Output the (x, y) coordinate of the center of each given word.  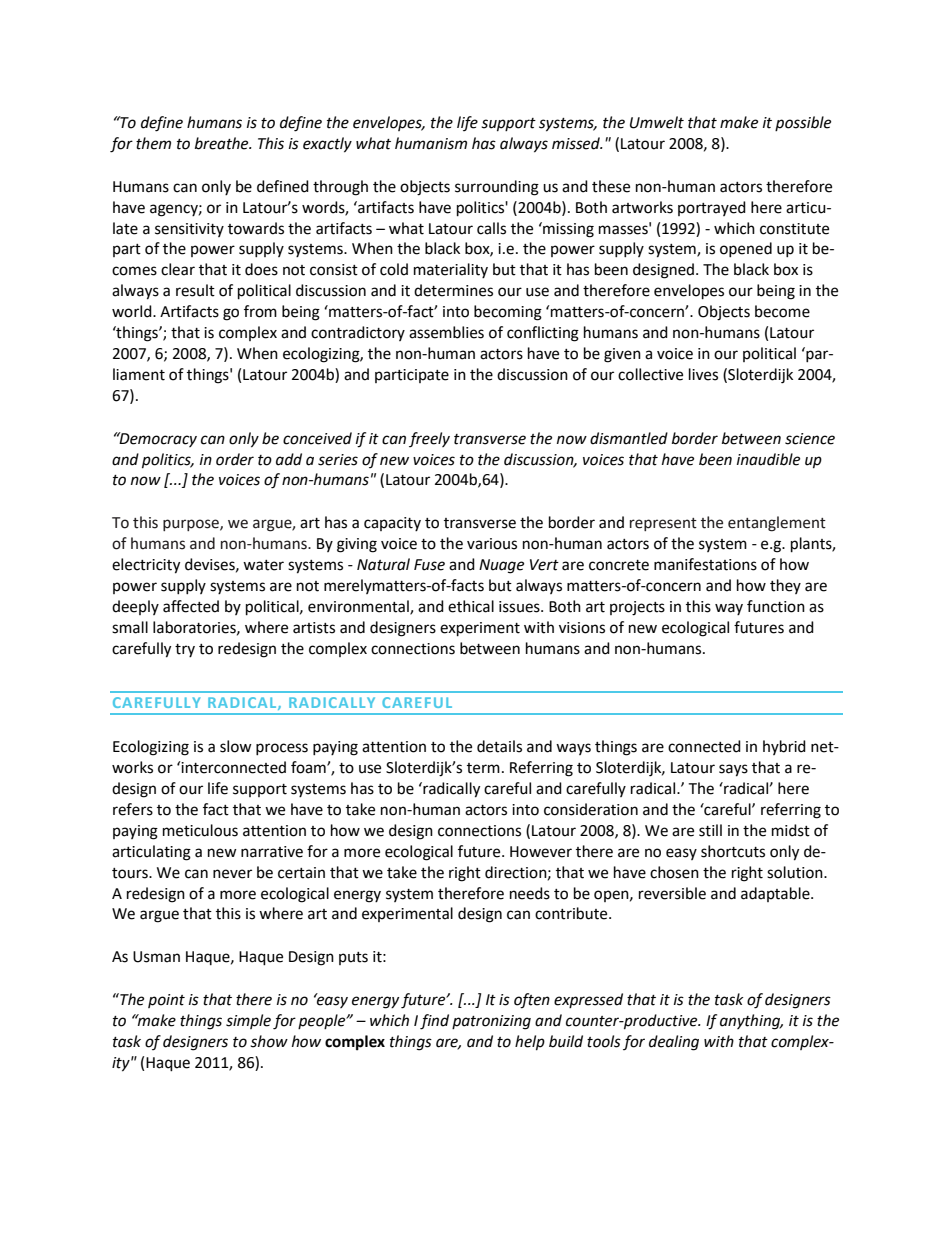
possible (803, 123)
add (289, 459)
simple (248, 1021)
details (499, 746)
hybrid (784, 747)
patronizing (491, 1022)
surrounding (497, 188)
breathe (223, 143)
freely (429, 439)
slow (236, 746)
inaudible (768, 459)
